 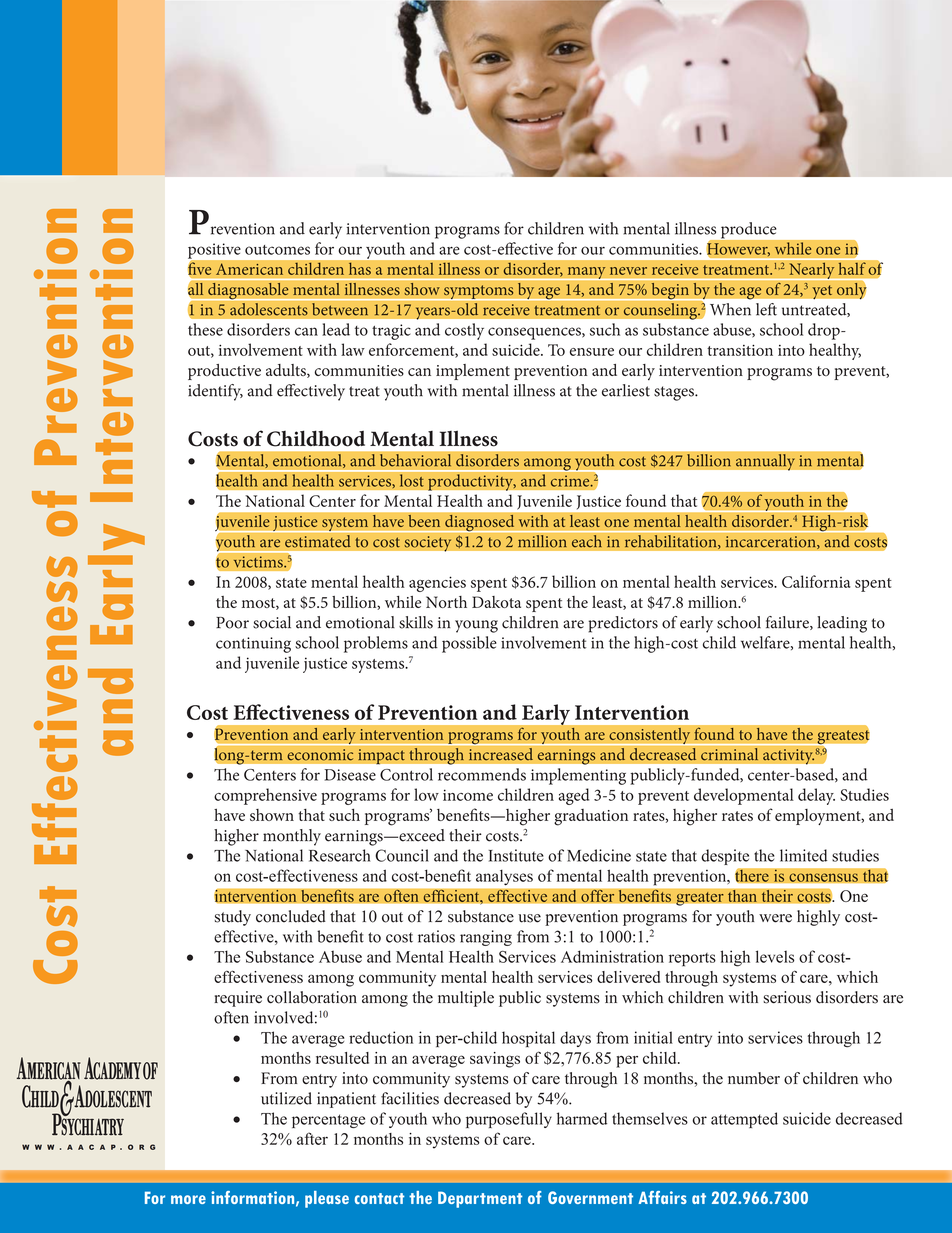 What do you see at coordinates (803, 855) in the screenshot?
I see `limited` at bounding box center [803, 855].
